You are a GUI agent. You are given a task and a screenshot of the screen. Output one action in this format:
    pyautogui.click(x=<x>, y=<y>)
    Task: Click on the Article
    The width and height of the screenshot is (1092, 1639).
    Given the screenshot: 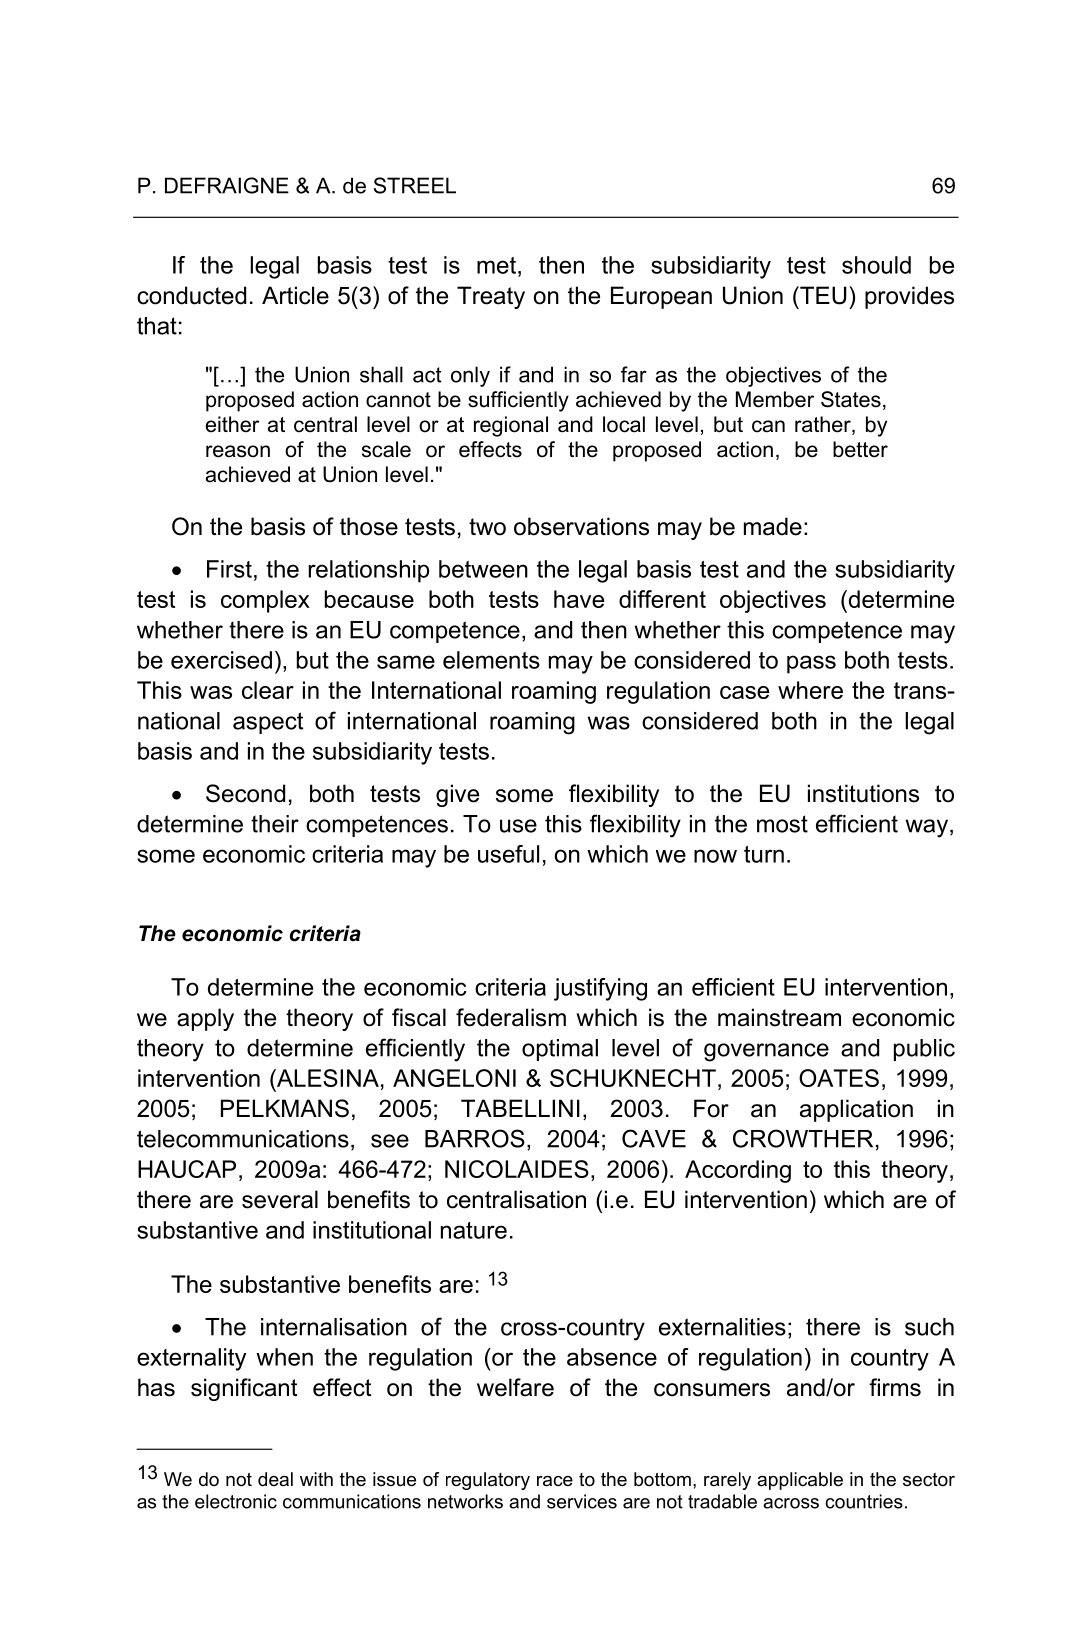 What is the action you would take?
    pyautogui.click(x=295, y=295)
